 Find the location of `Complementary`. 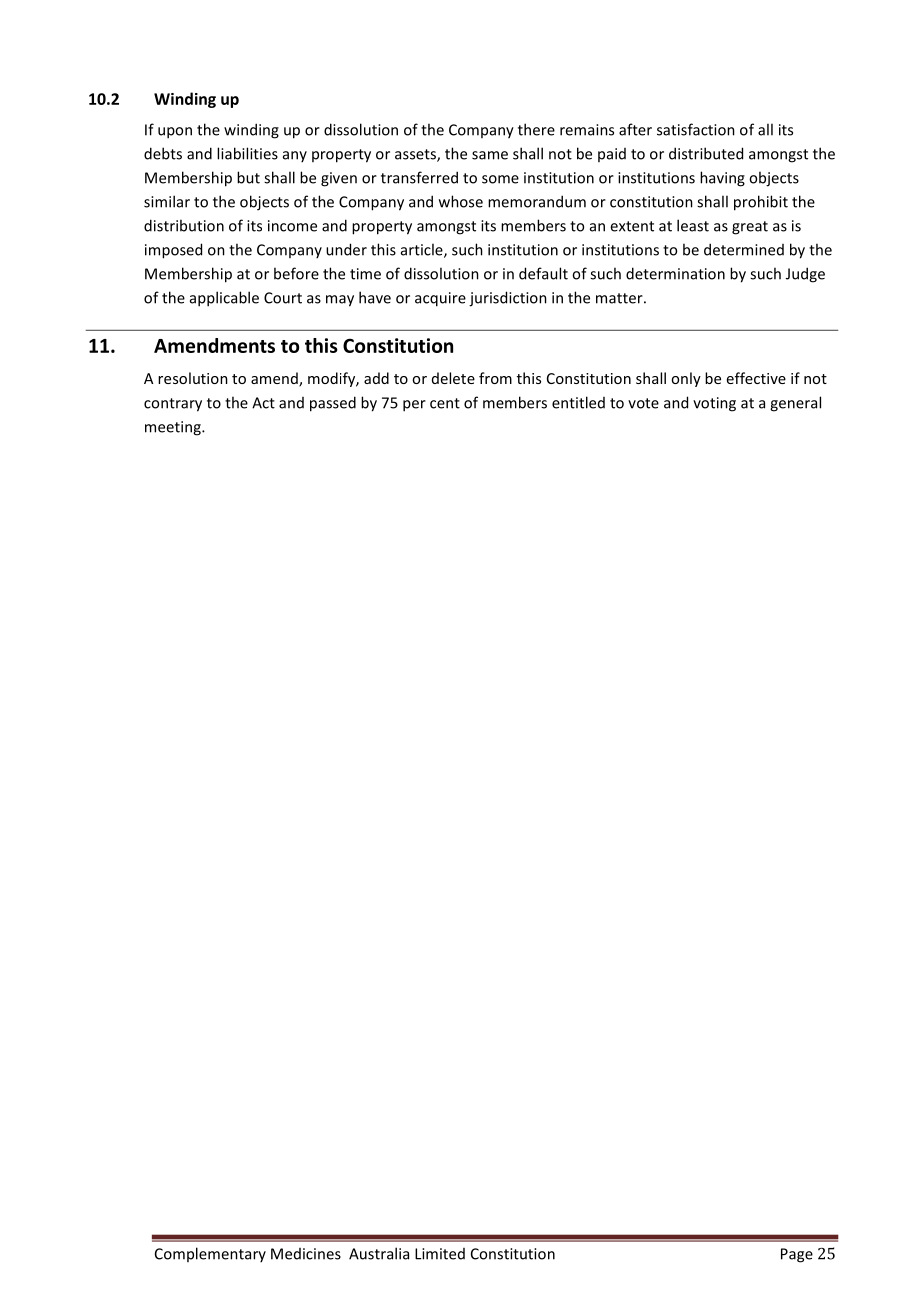

Complementary is located at coordinates (210, 1254).
